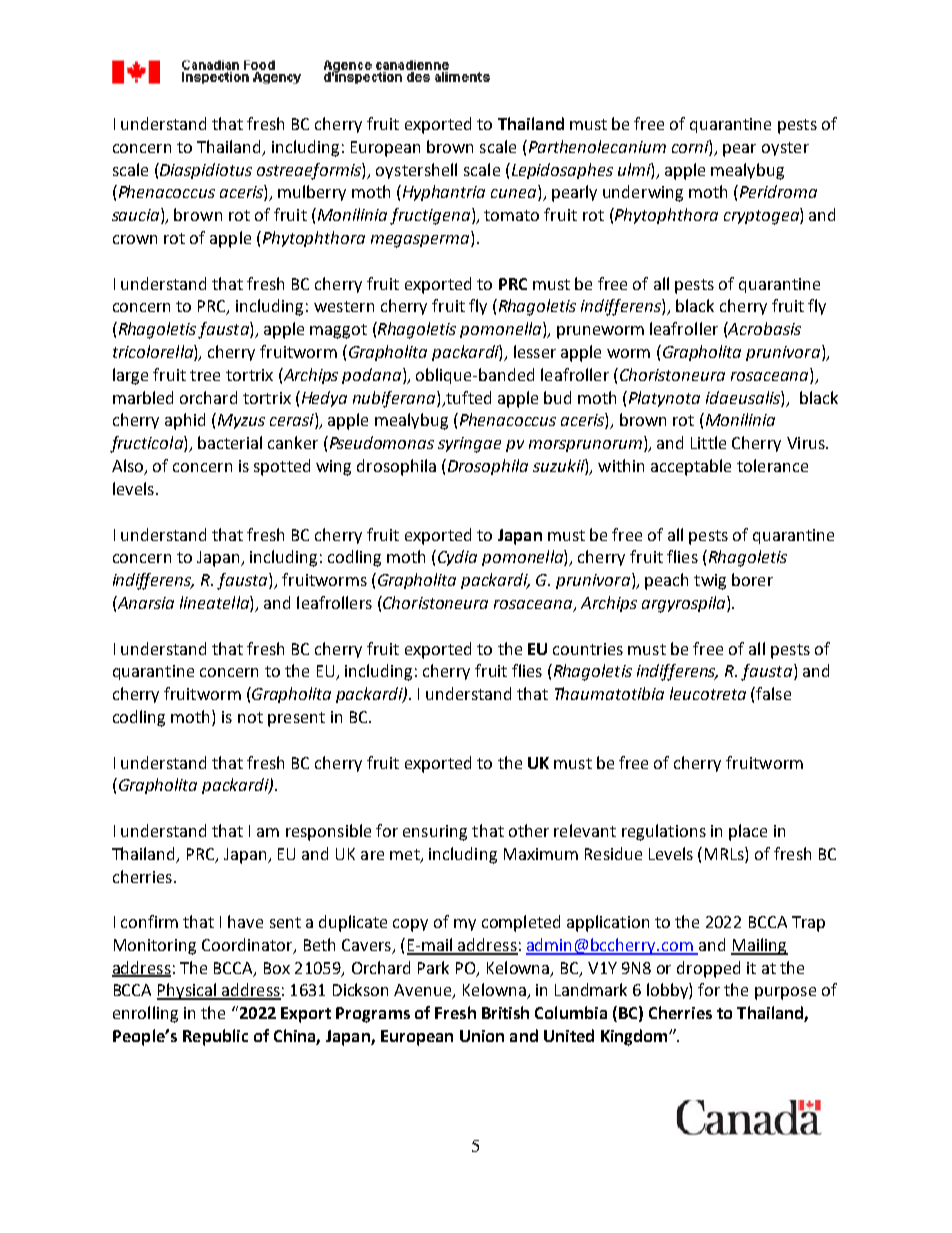 This document has height=1233, width=952. I want to click on British, so click(505, 1012).
